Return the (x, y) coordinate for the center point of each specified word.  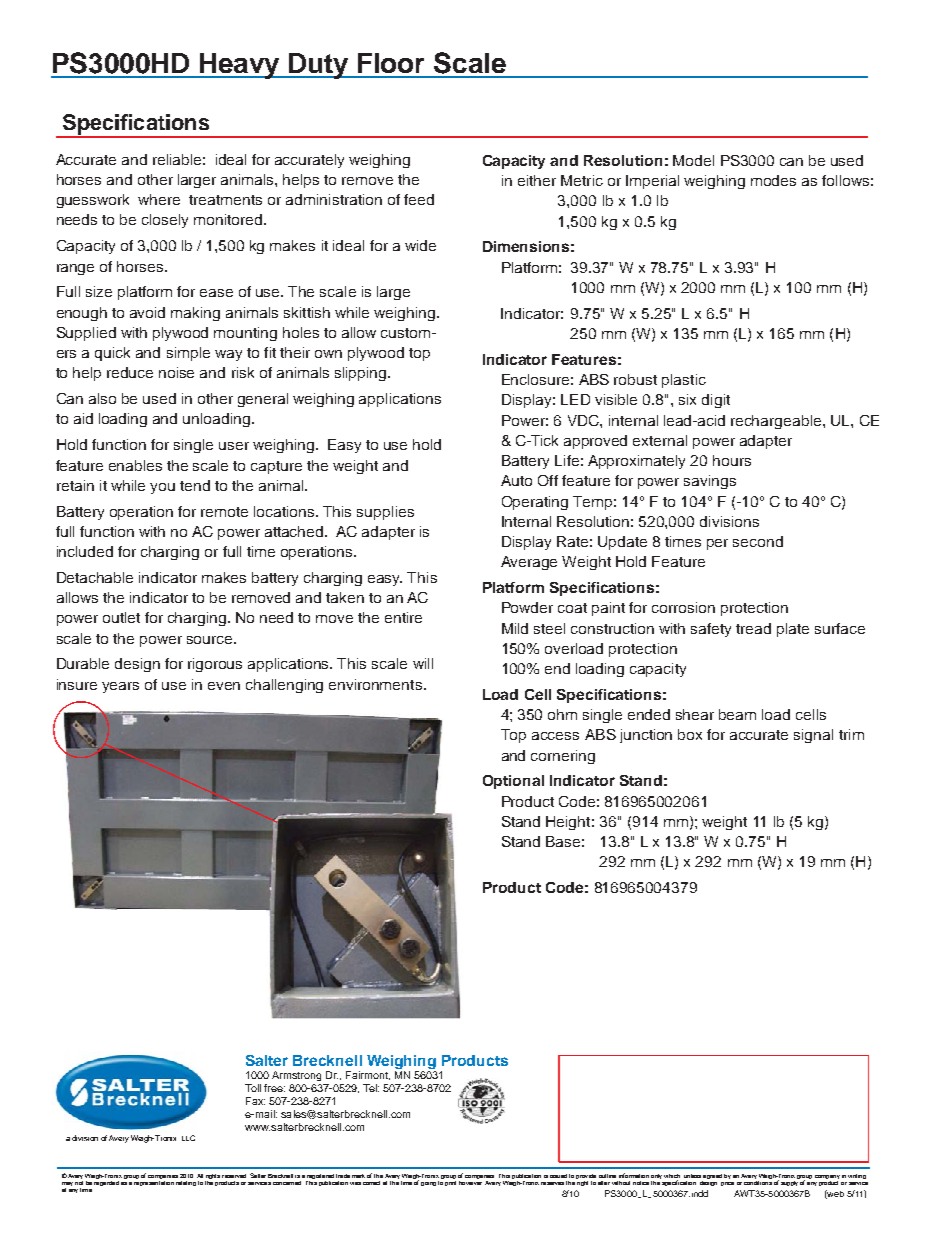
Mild (515, 628)
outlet (121, 617)
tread (753, 628)
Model (693, 160)
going (428, 1184)
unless (692, 1176)
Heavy (239, 66)
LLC (188, 1138)
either (537, 180)
